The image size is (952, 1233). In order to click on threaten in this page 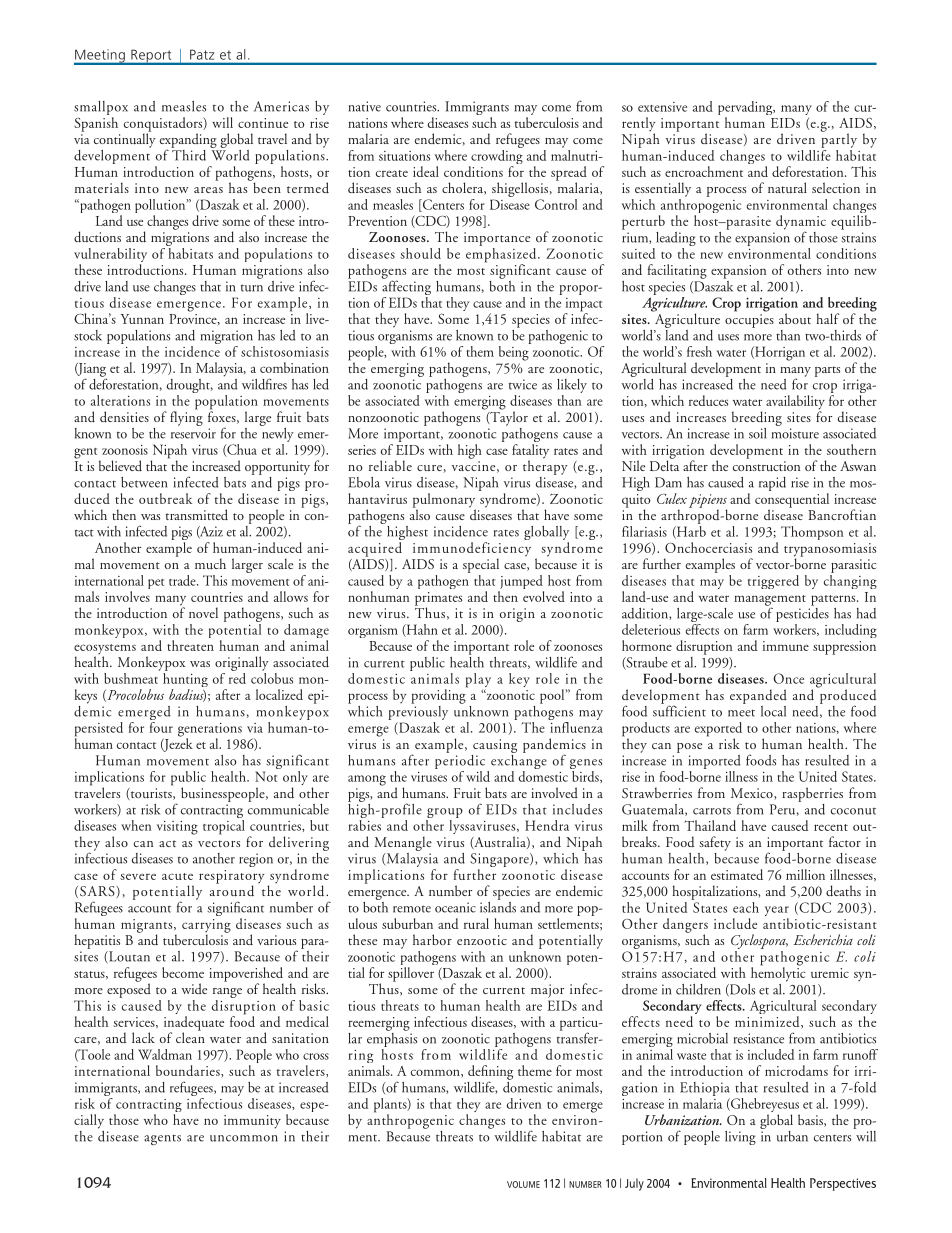, I will do `click(190, 645)`.
